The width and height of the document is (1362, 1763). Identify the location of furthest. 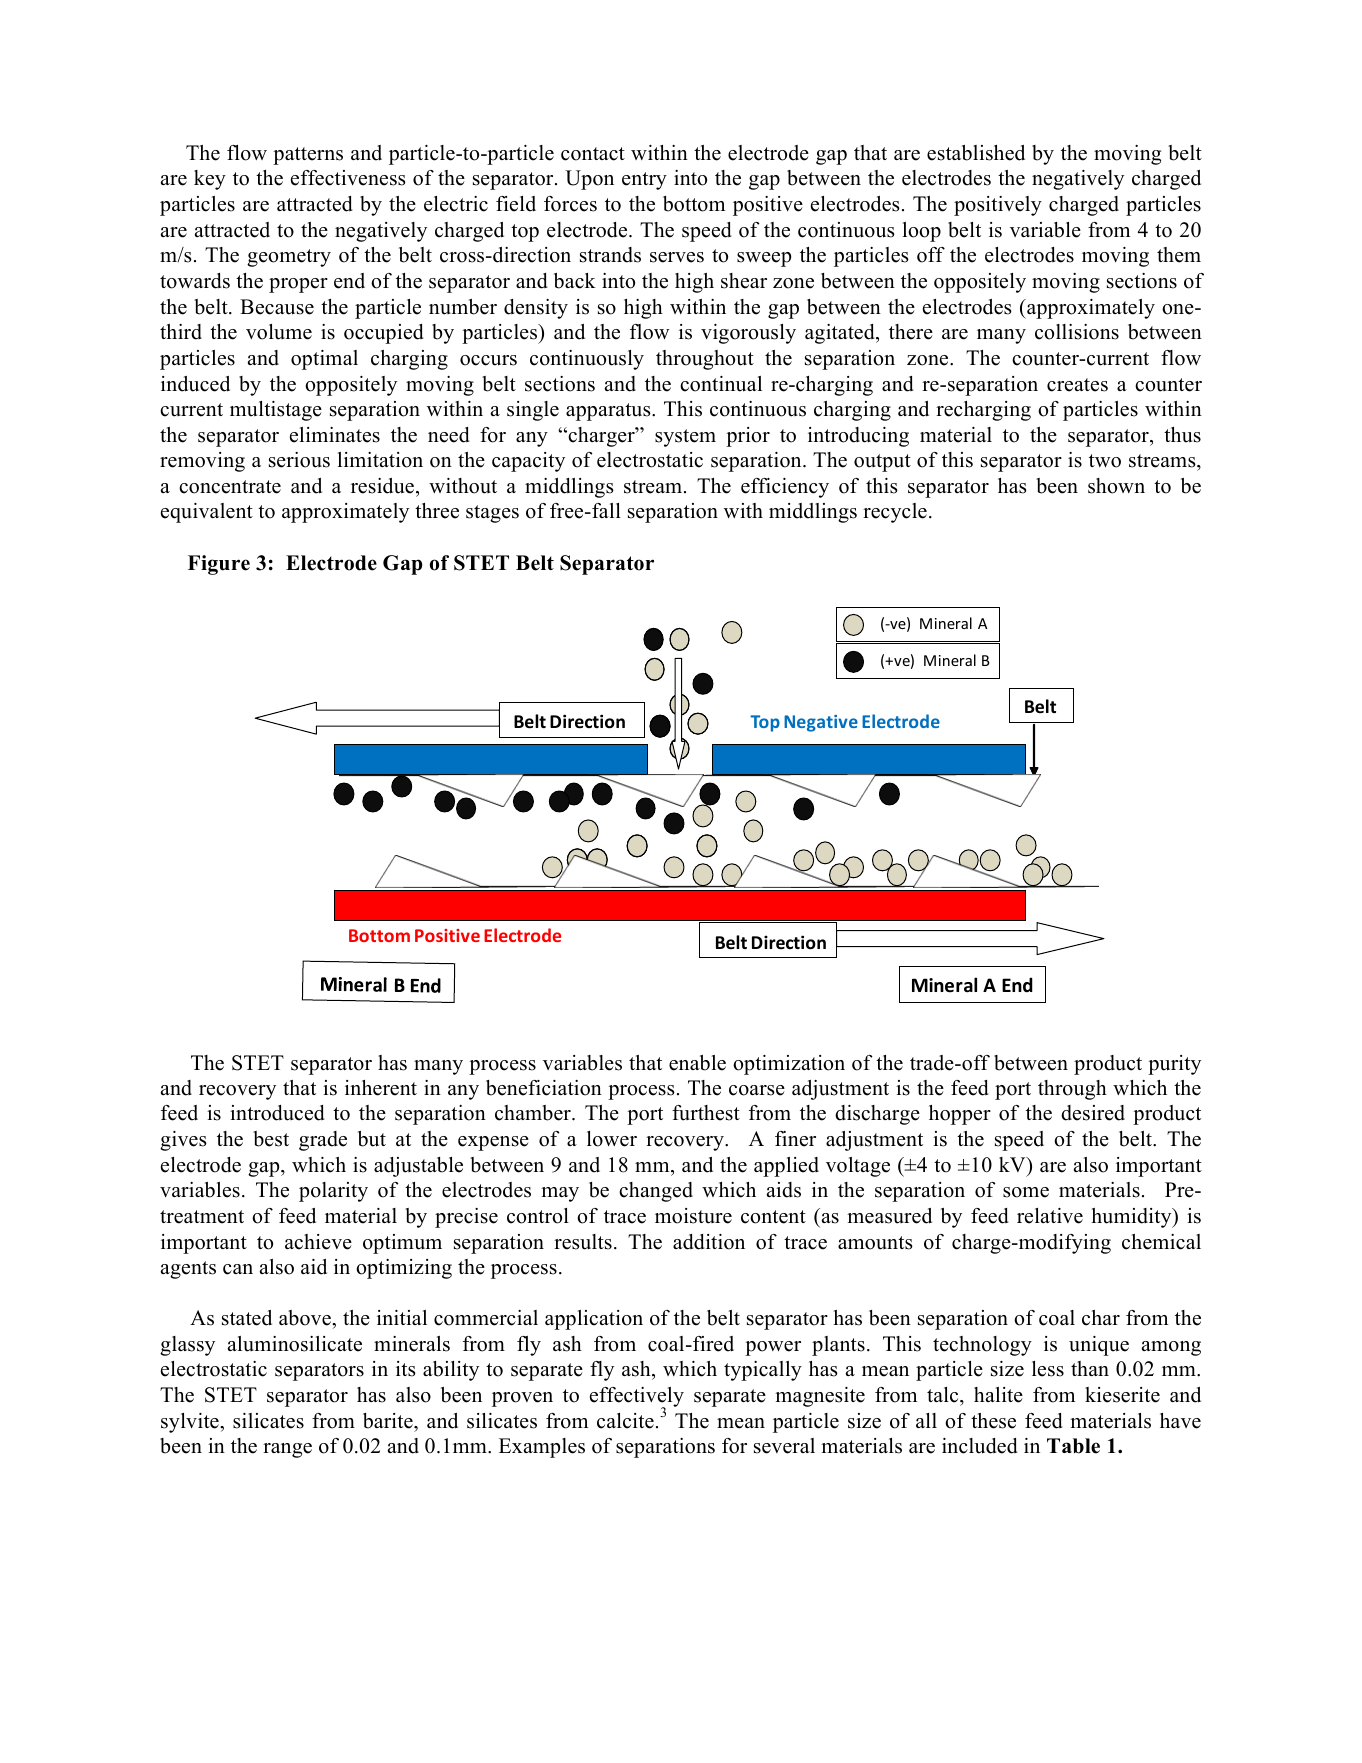
(706, 1113).
